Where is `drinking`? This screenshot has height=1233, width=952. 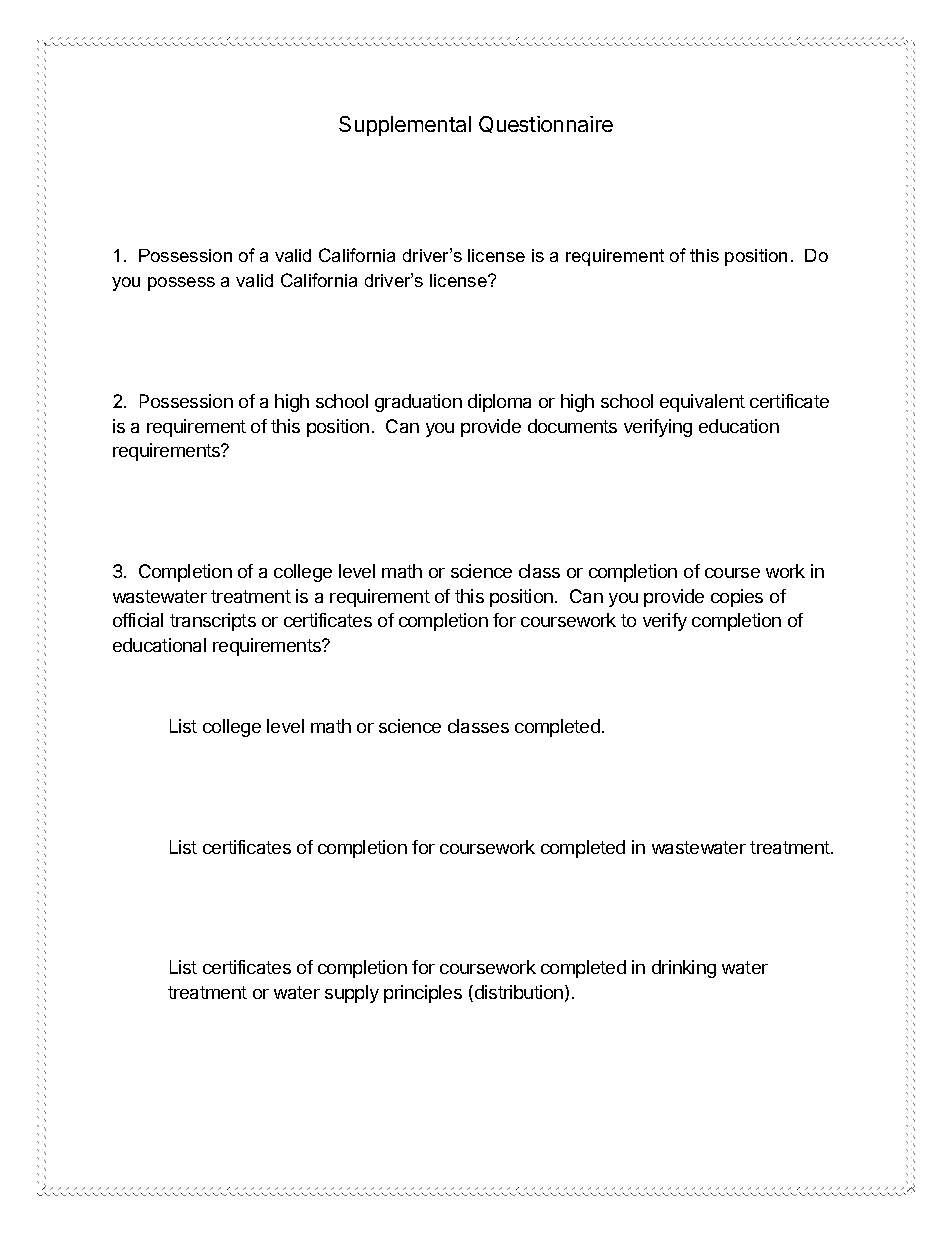
drinking is located at coordinates (684, 969).
